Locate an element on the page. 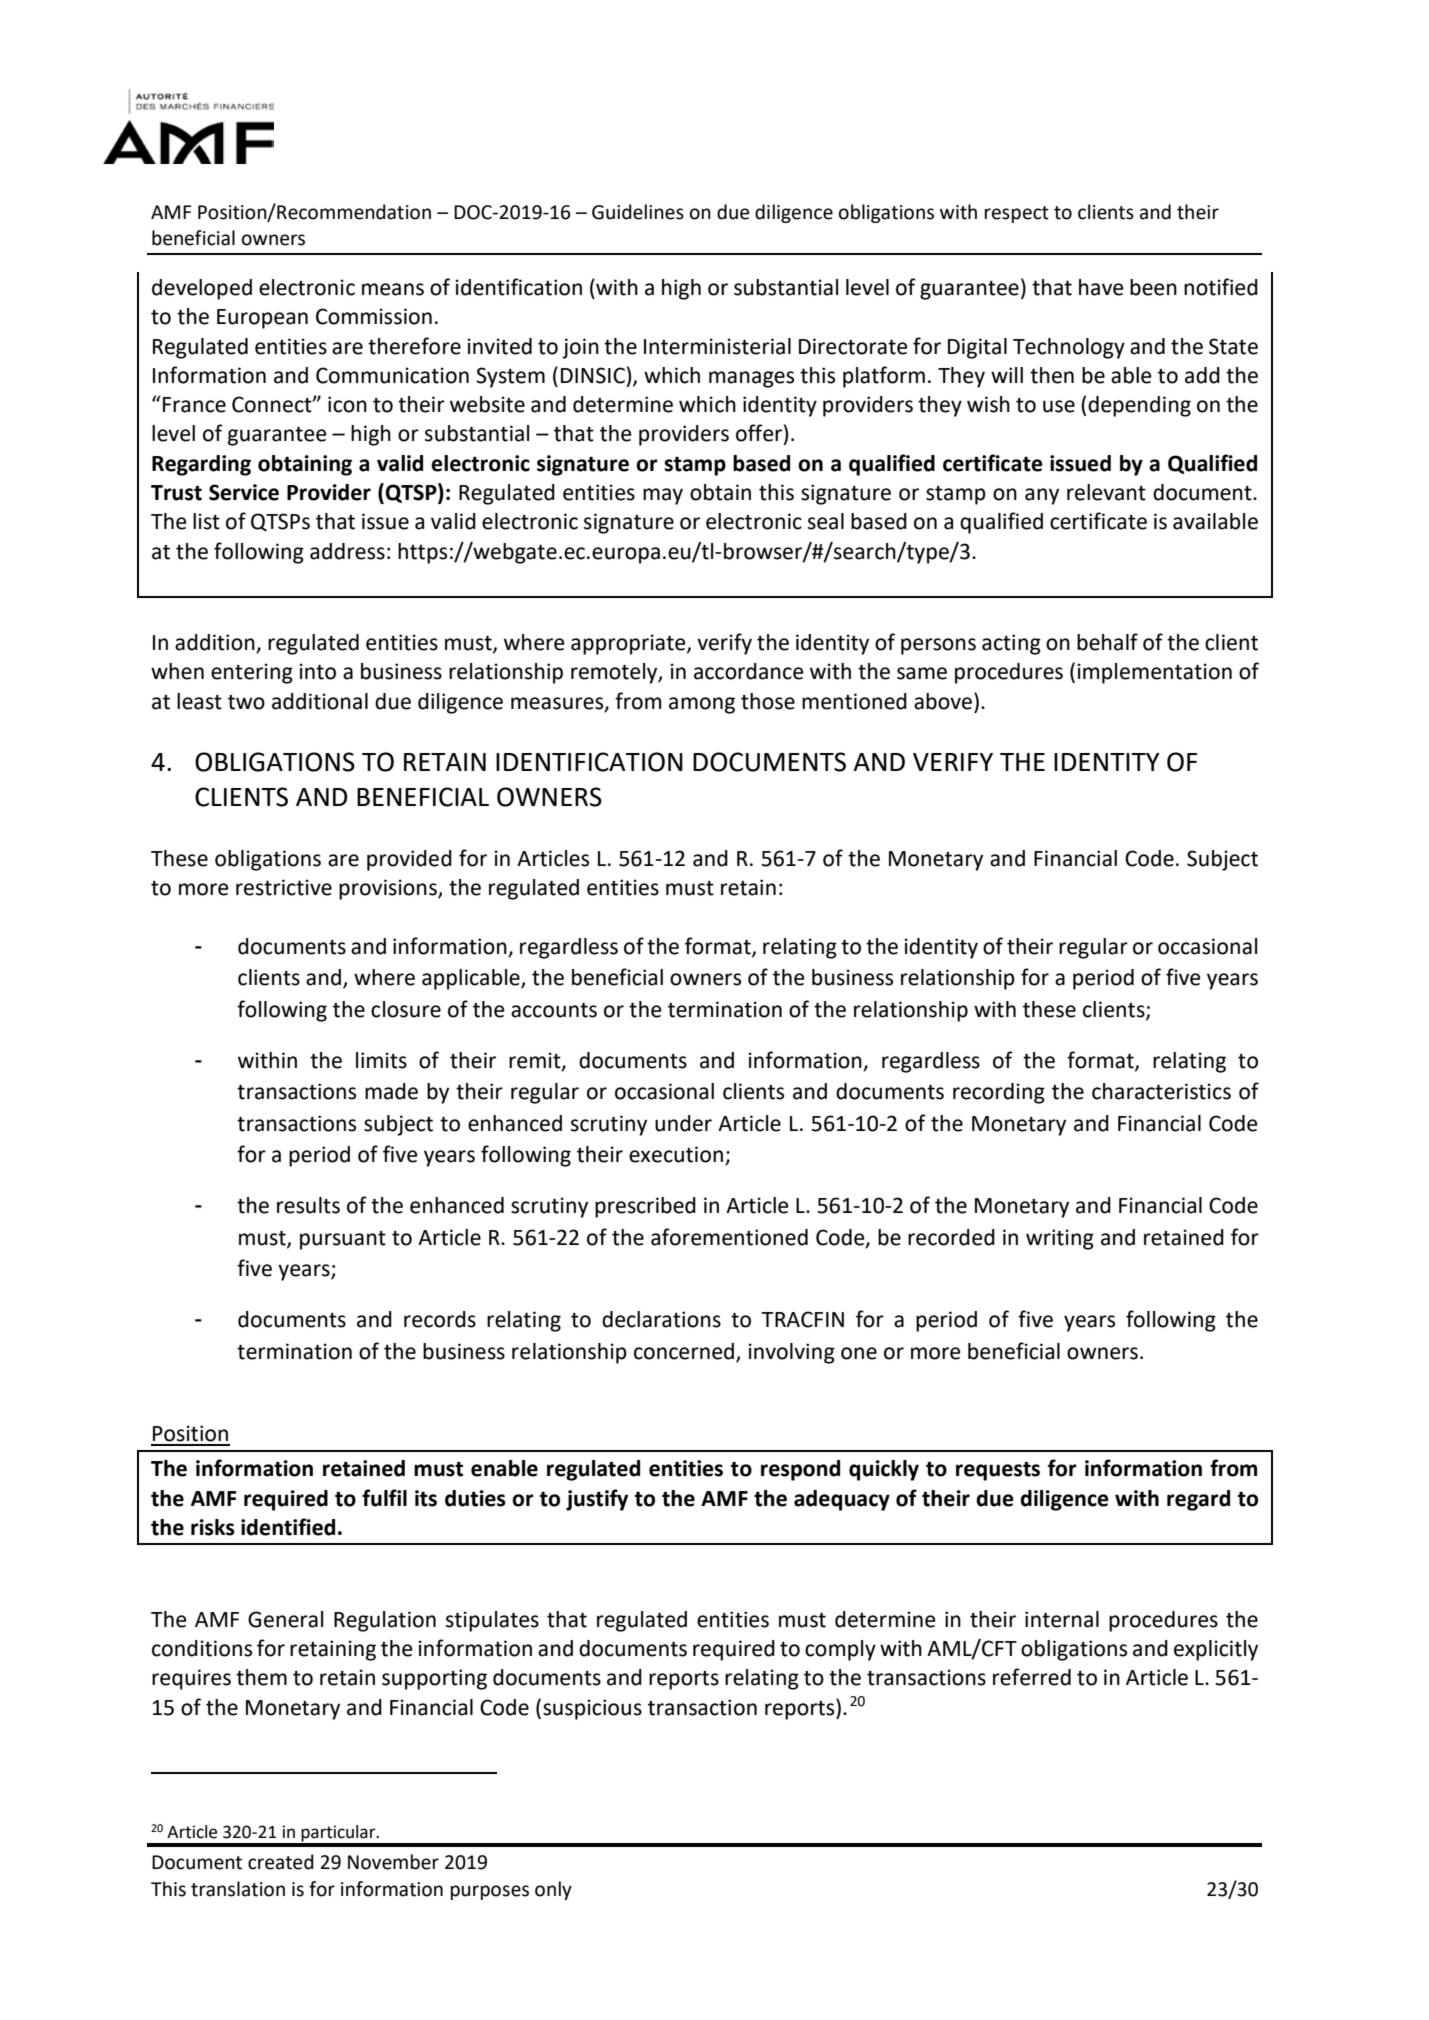  have is located at coordinates (1101, 287).
